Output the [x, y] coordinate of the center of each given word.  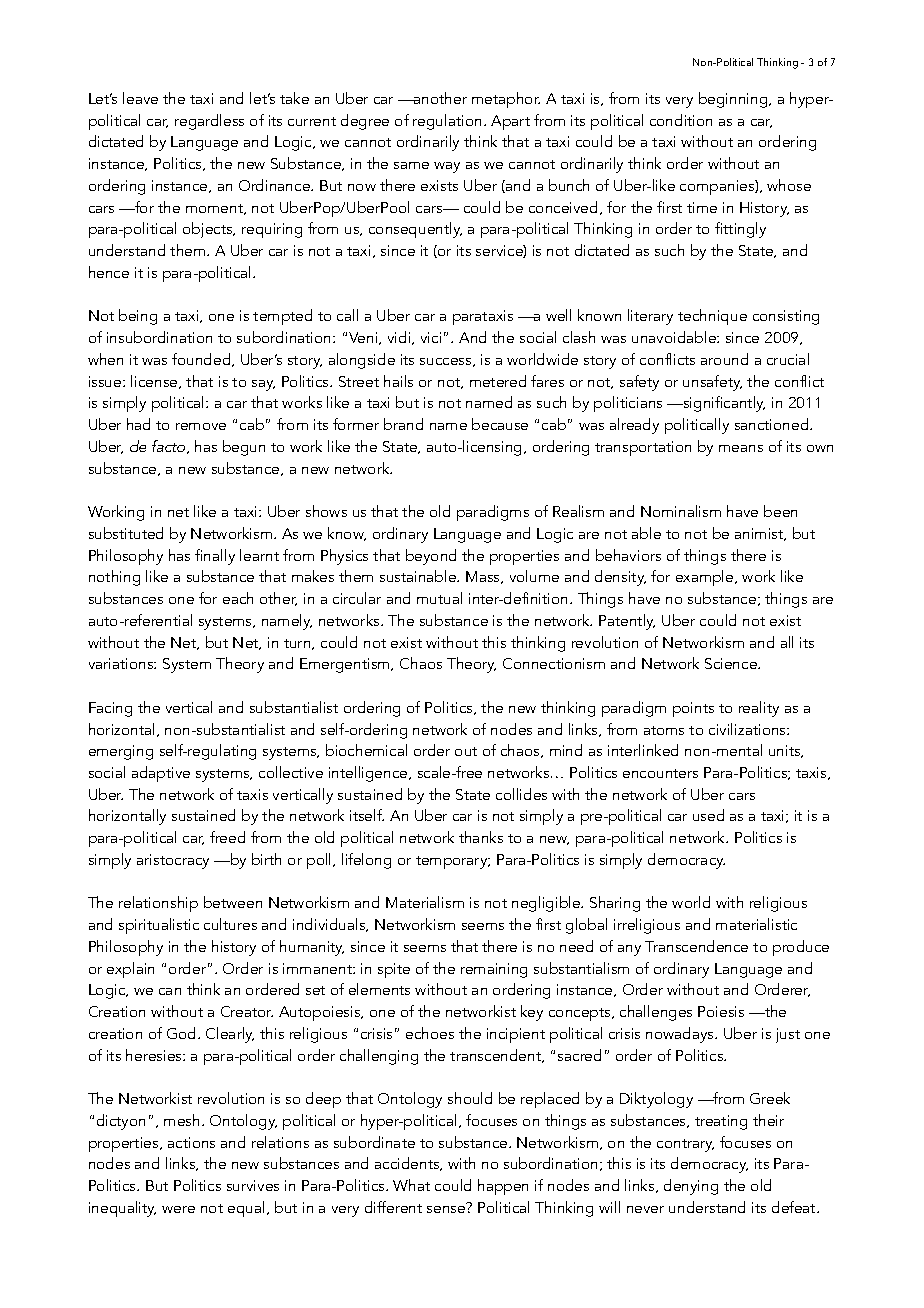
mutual [439, 598]
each [238, 598]
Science [732, 663]
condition [681, 120]
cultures [230, 924]
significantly [723, 404]
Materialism [425, 902]
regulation [447, 122]
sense [446, 1209]
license [155, 382]
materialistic [756, 924]
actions [191, 1142]
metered [498, 381]
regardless [209, 122]
